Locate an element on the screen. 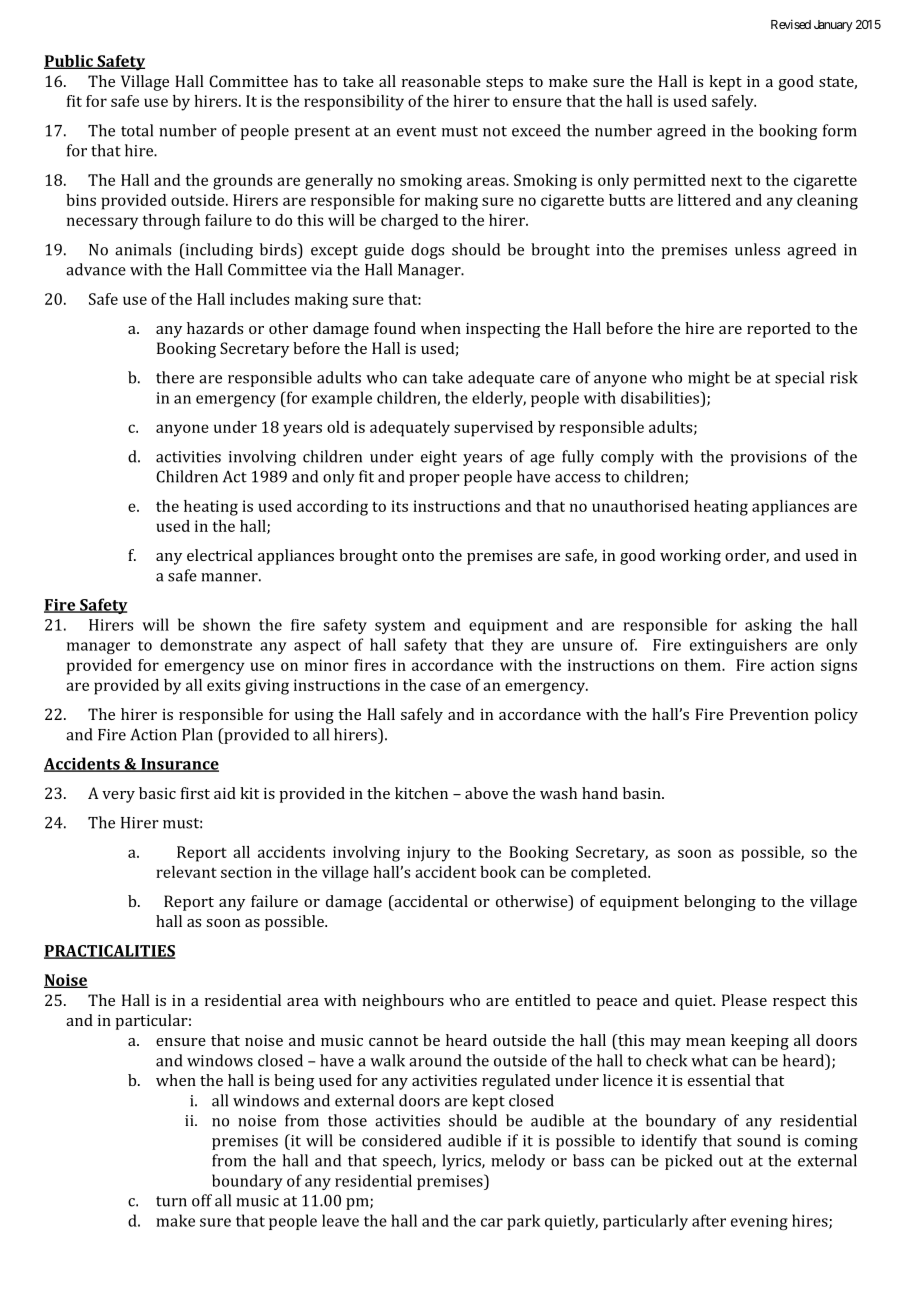 The image size is (924, 1308). turn is located at coordinates (171, 1201).
